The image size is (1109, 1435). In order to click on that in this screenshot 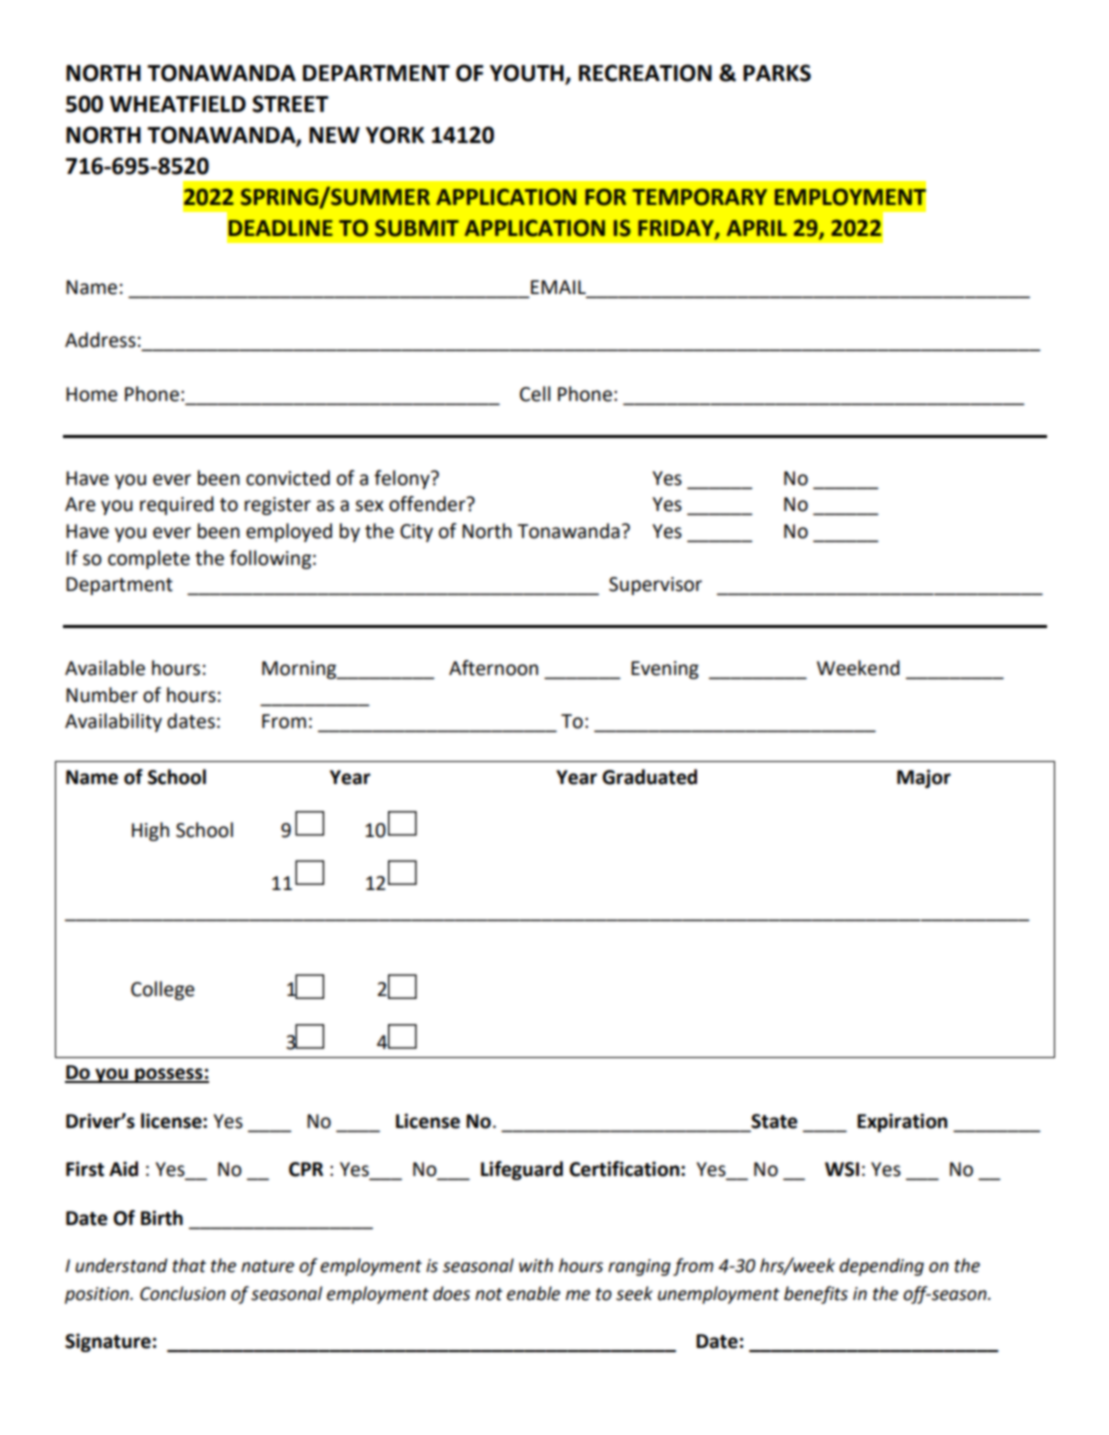, I will do `click(189, 1265)`.
